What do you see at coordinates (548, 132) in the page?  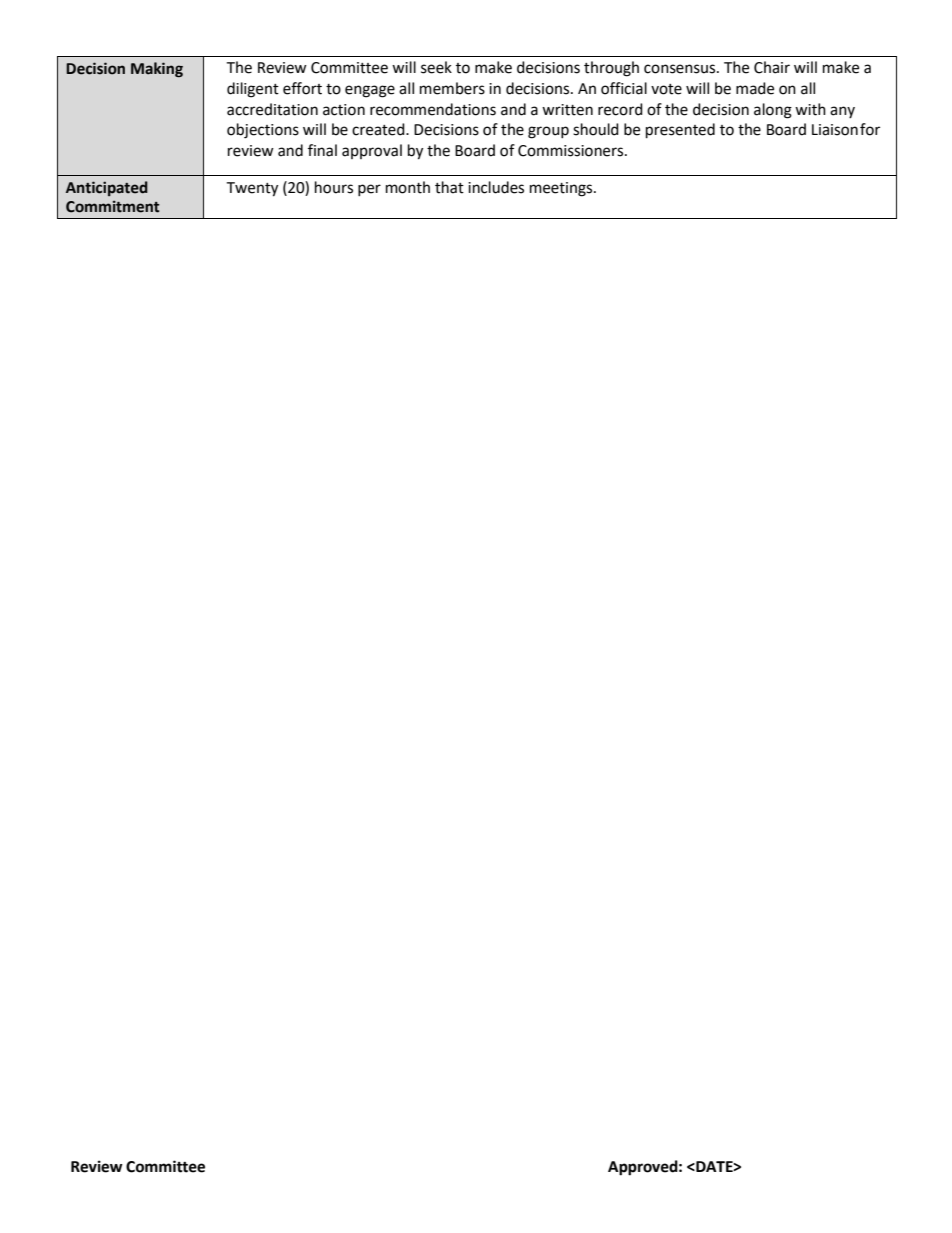 I see `group` at bounding box center [548, 132].
